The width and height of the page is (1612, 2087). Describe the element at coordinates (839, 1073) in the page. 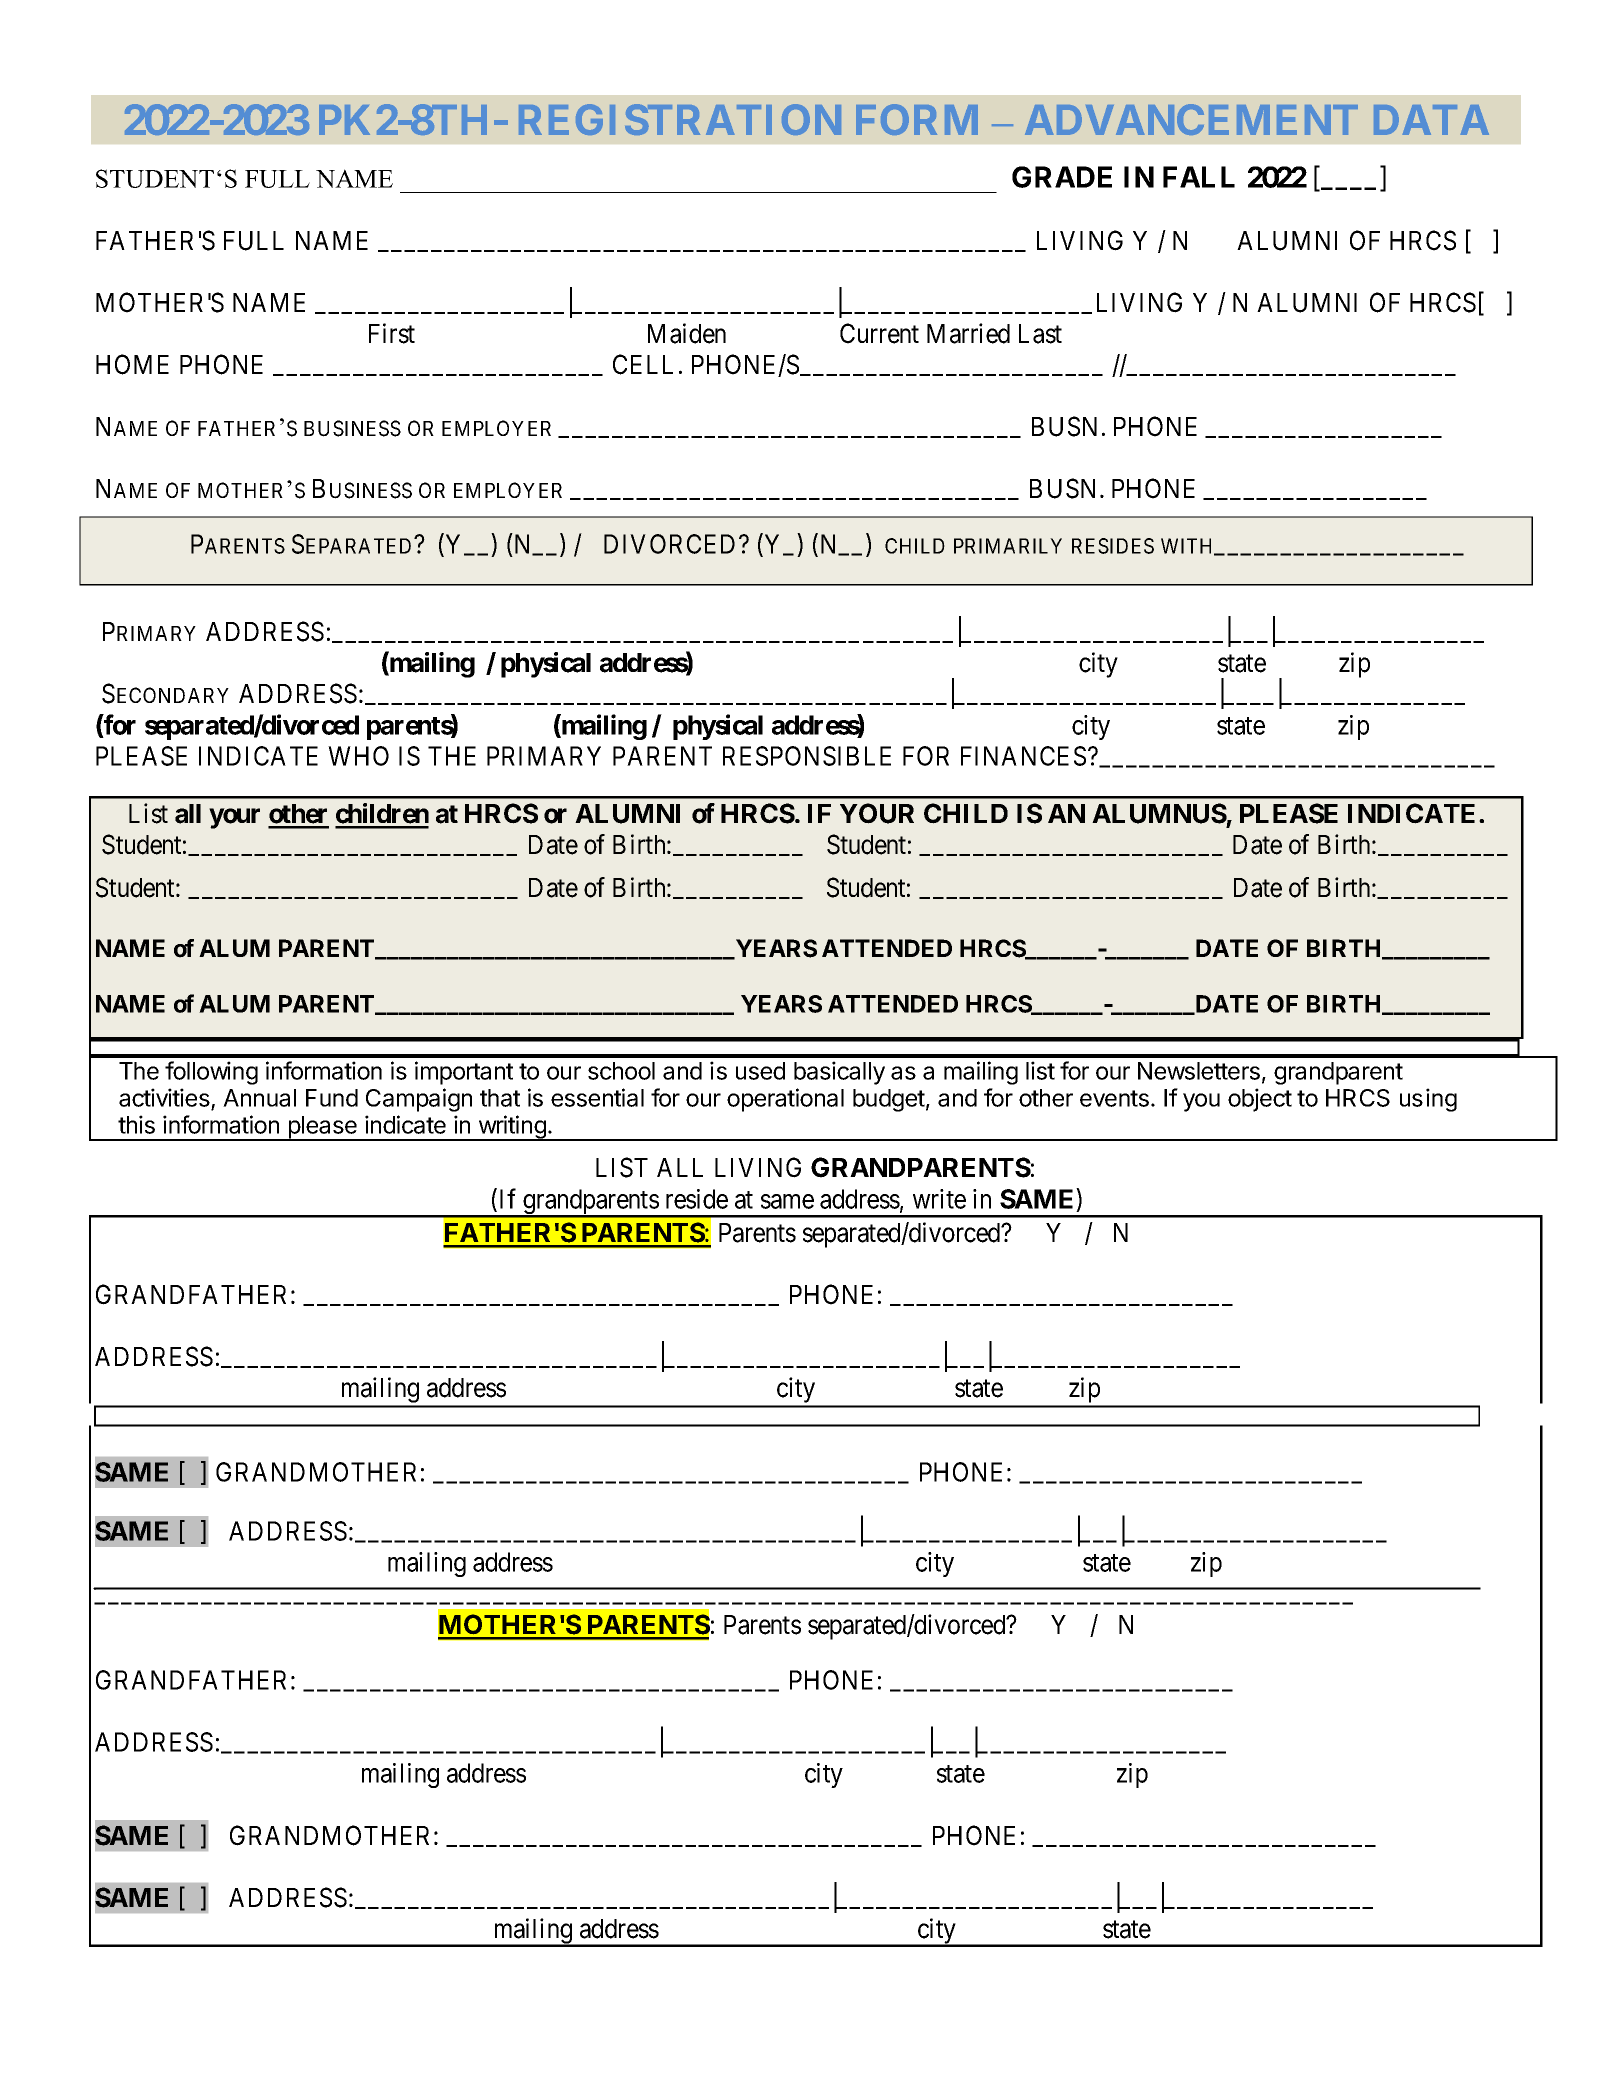

I see `basically` at that location.
